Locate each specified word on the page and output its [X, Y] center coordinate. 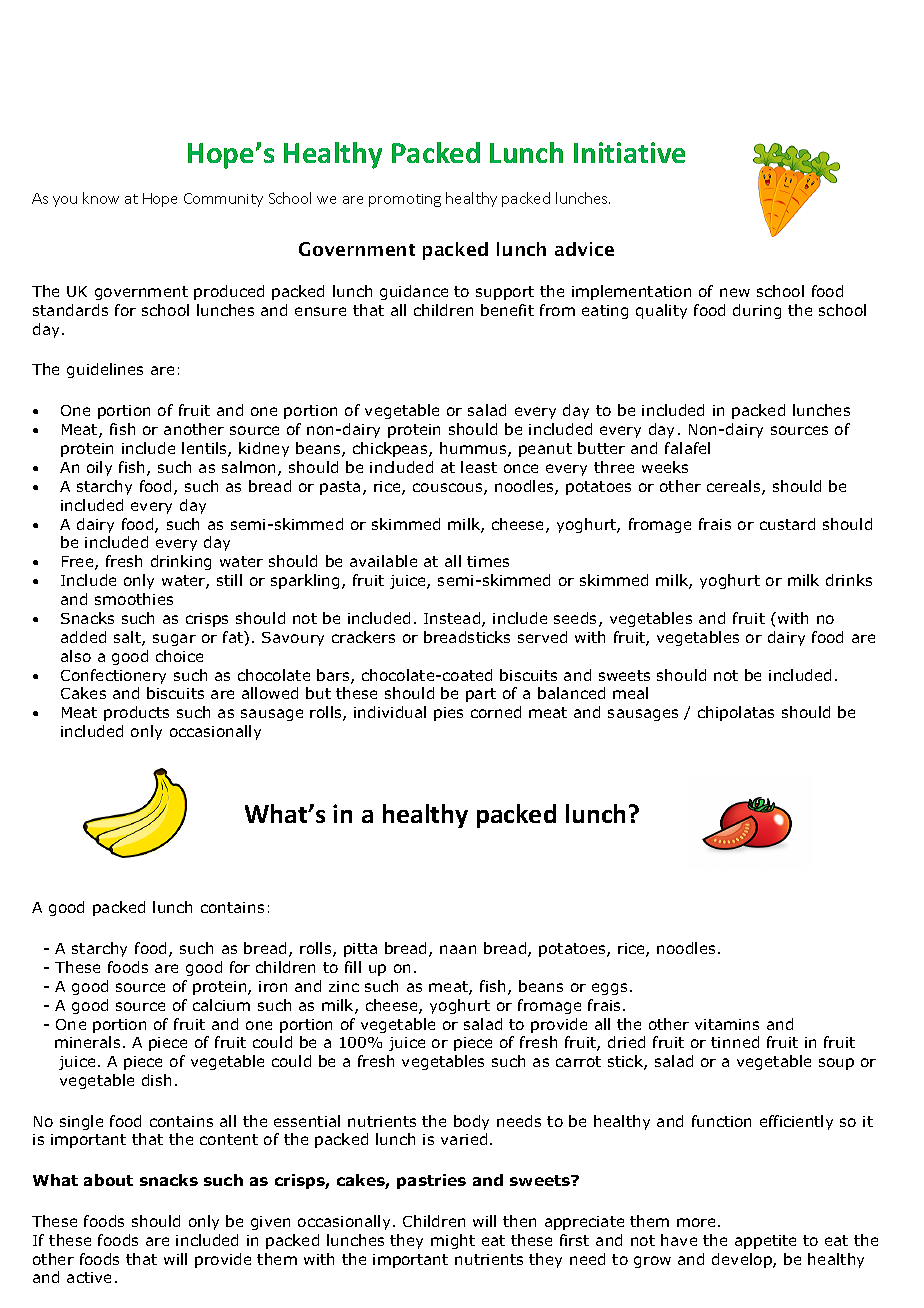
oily [99, 468]
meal [630, 693]
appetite [765, 1242]
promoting [405, 200]
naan [458, 949]
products [136, 713]
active [89, 1277]
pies [448, 714]
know [101, 198]
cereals [735, 487]
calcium [221, 1005]
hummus [474, 449]
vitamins [727, 1024]
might [453, 1241]
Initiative [629, 152]
